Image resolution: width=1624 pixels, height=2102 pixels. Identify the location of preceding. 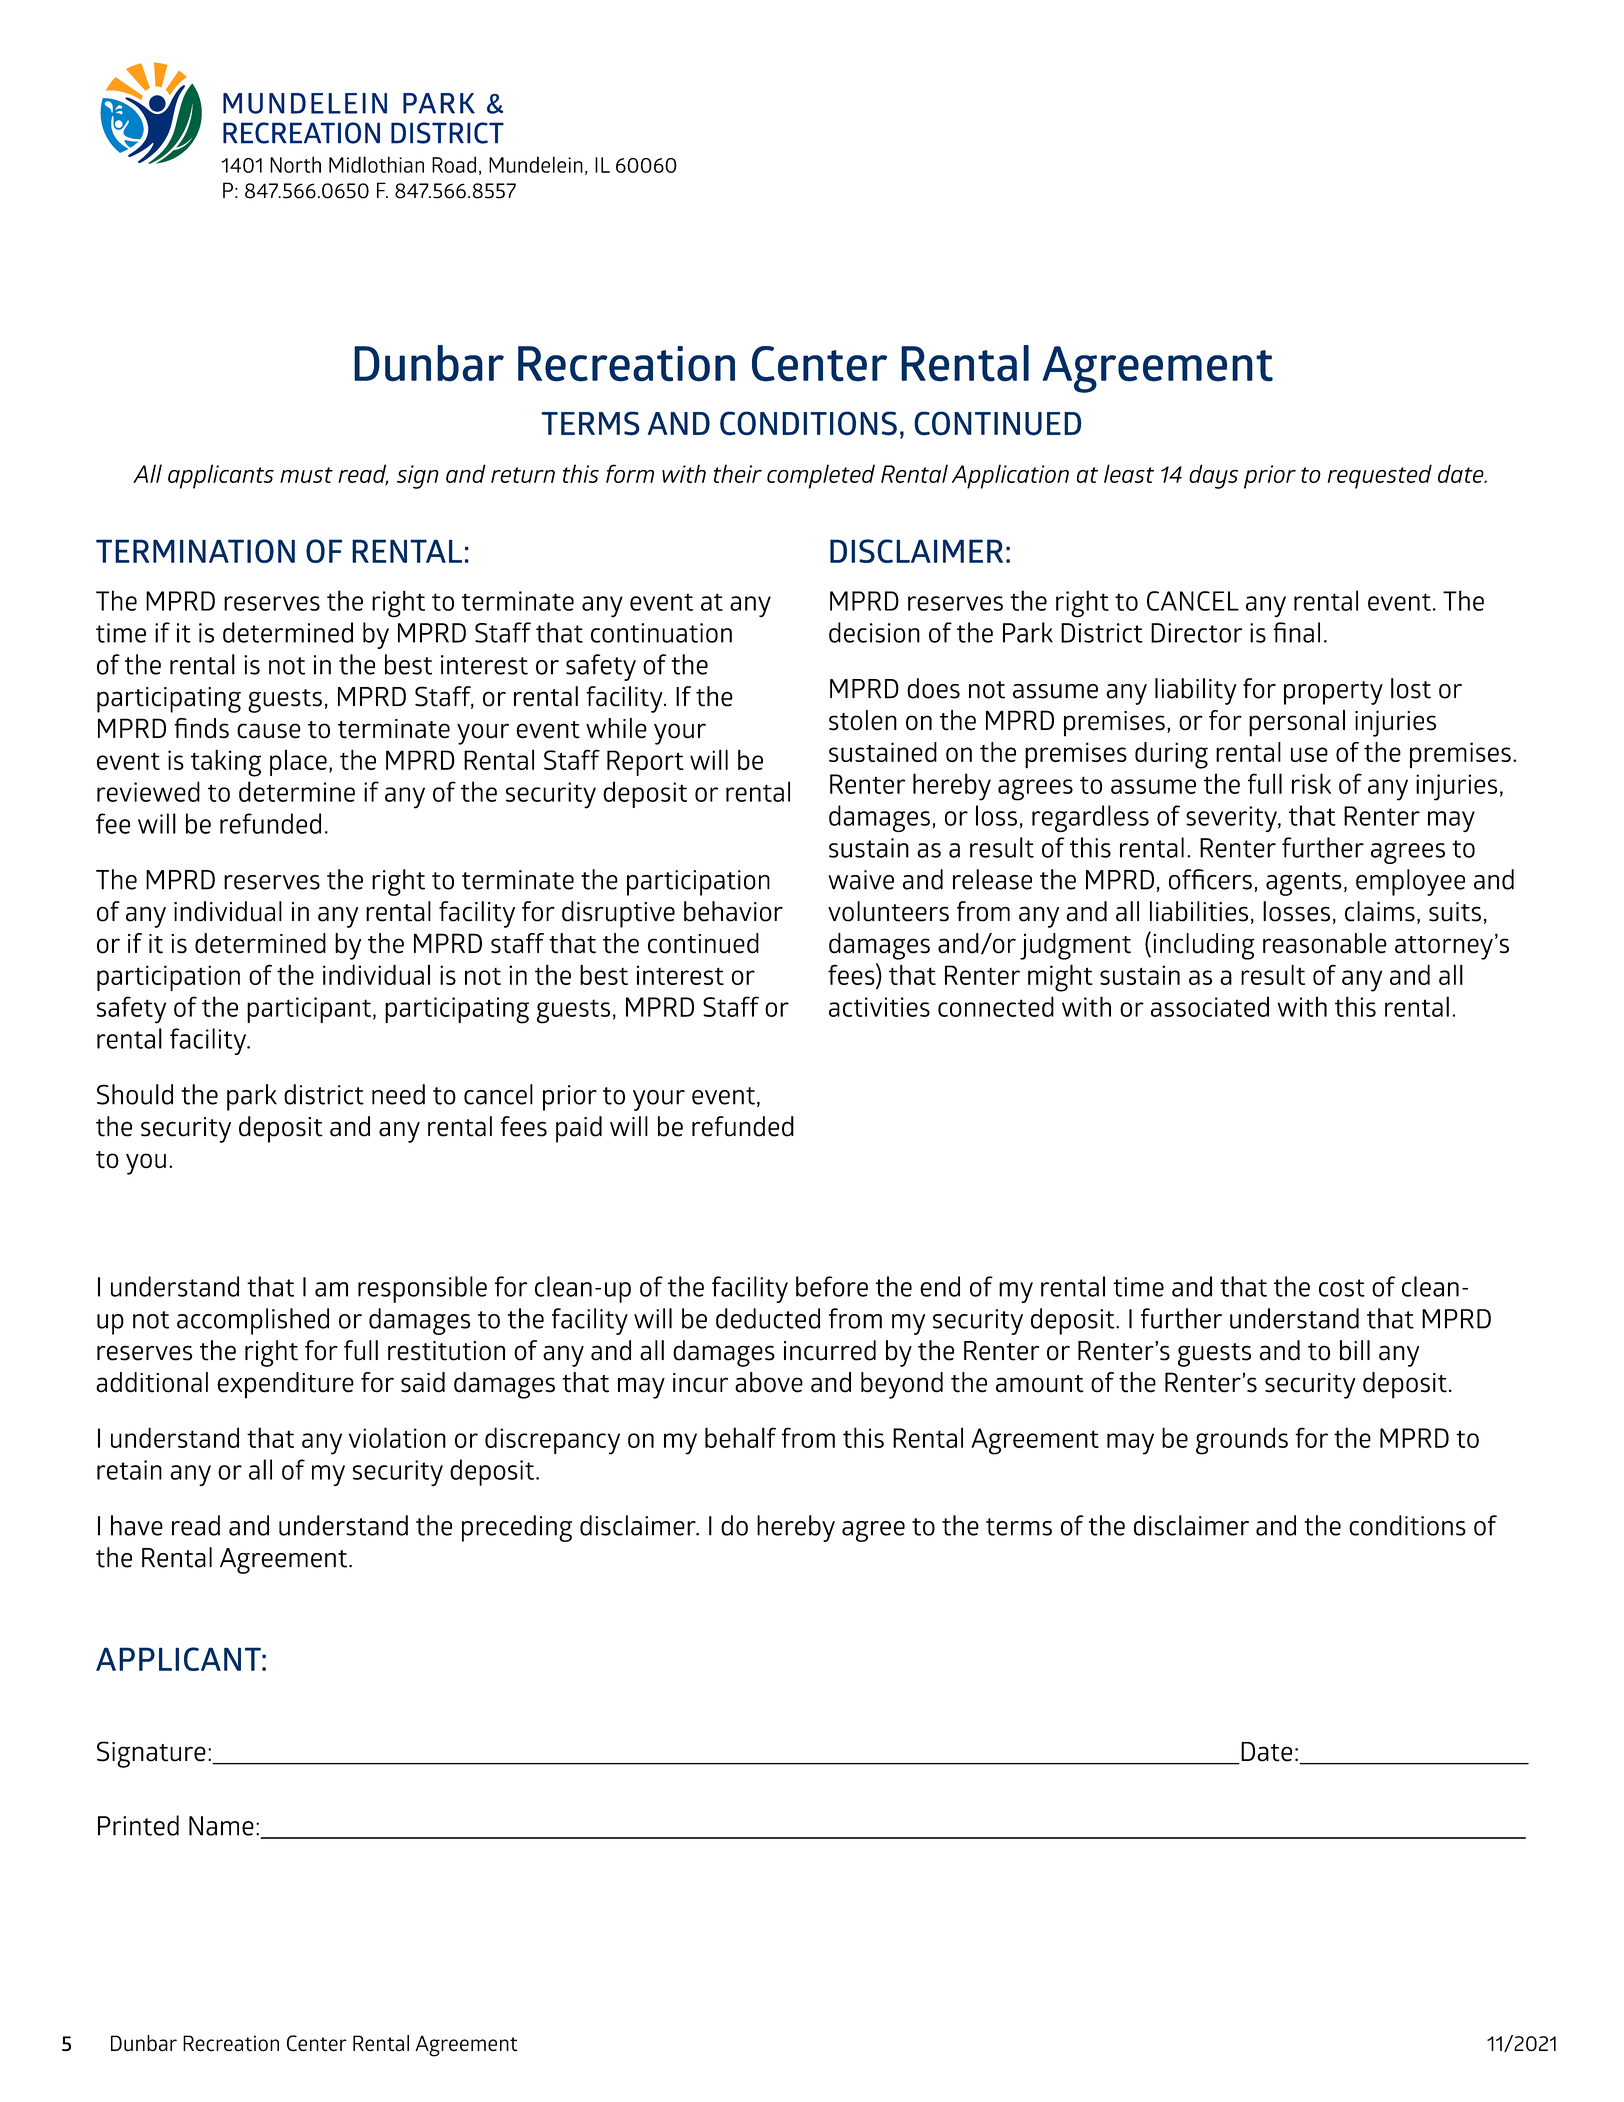
(517, 1528).
